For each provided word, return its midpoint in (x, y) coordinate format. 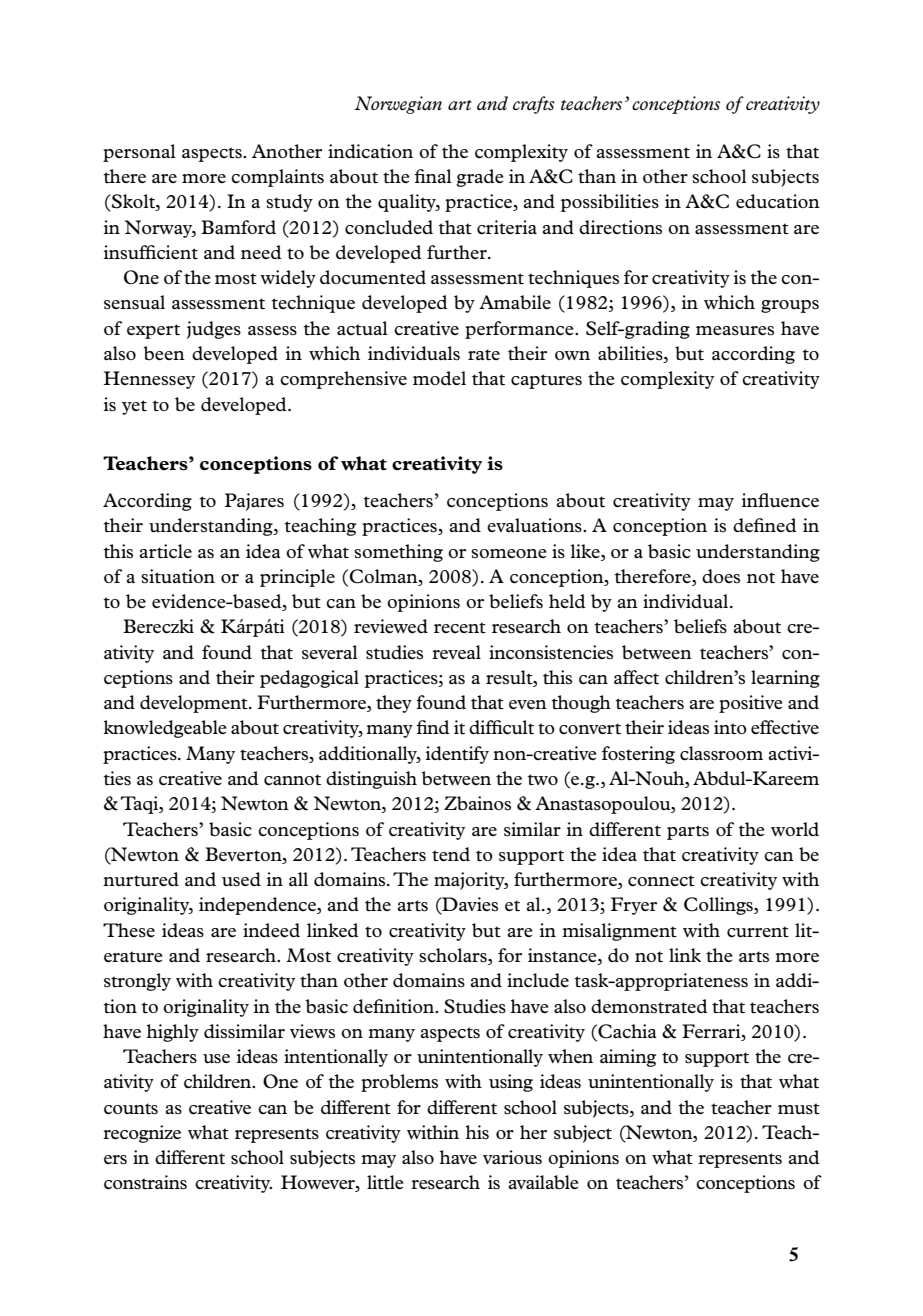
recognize (142, 1134)
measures (735, 330)
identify (457, 755)
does (721, 576)
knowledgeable (165, 729)
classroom (721, 753)
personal (139, 153)
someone (509, 553)
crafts (534, 105)
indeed (271, 930)
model (439, 378)
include (538, 980)
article (166, 551)
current (758, 932)
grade (480, 178)
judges (214, 330)
